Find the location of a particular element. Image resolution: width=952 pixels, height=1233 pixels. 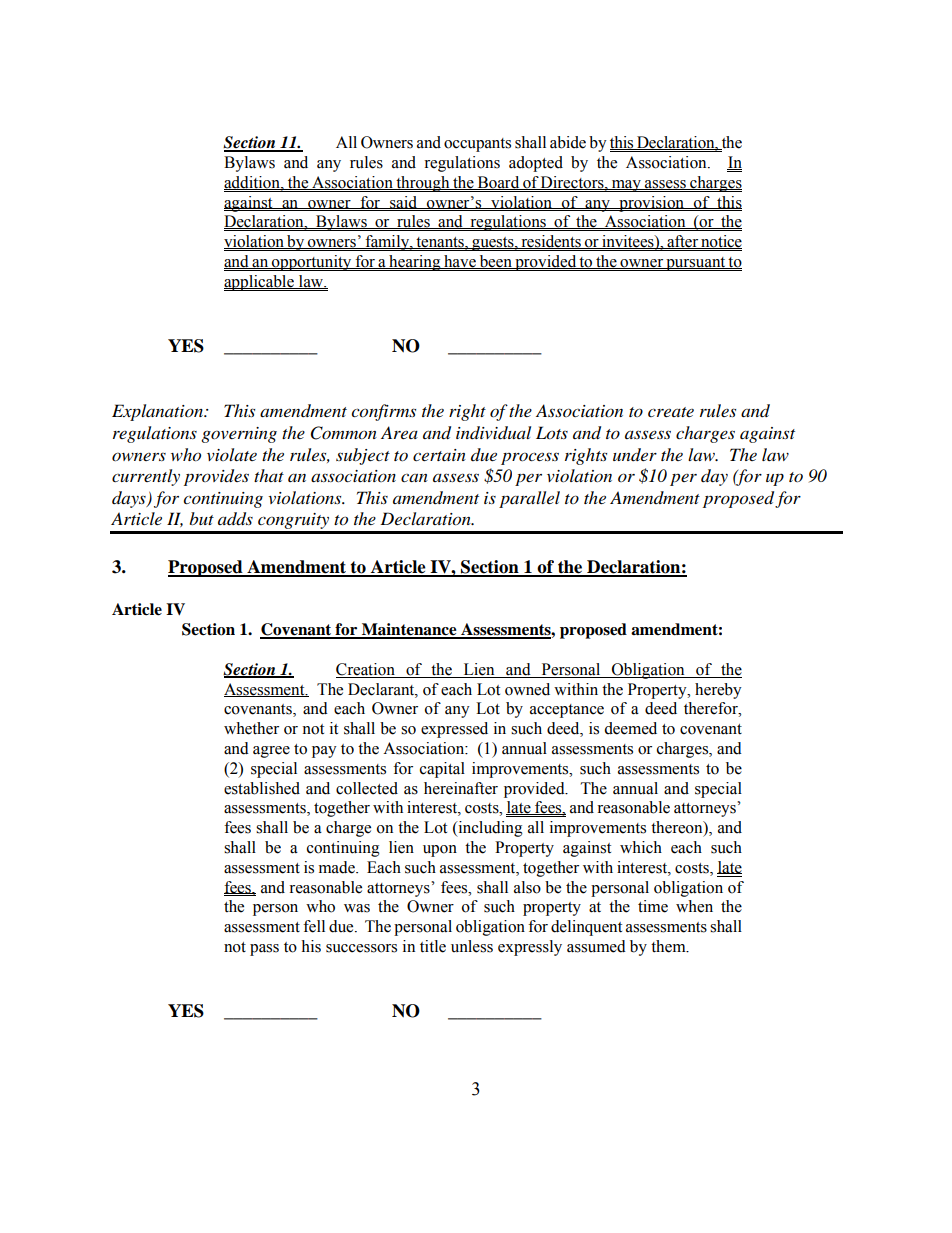

can is located at coordinates (414, 478).
